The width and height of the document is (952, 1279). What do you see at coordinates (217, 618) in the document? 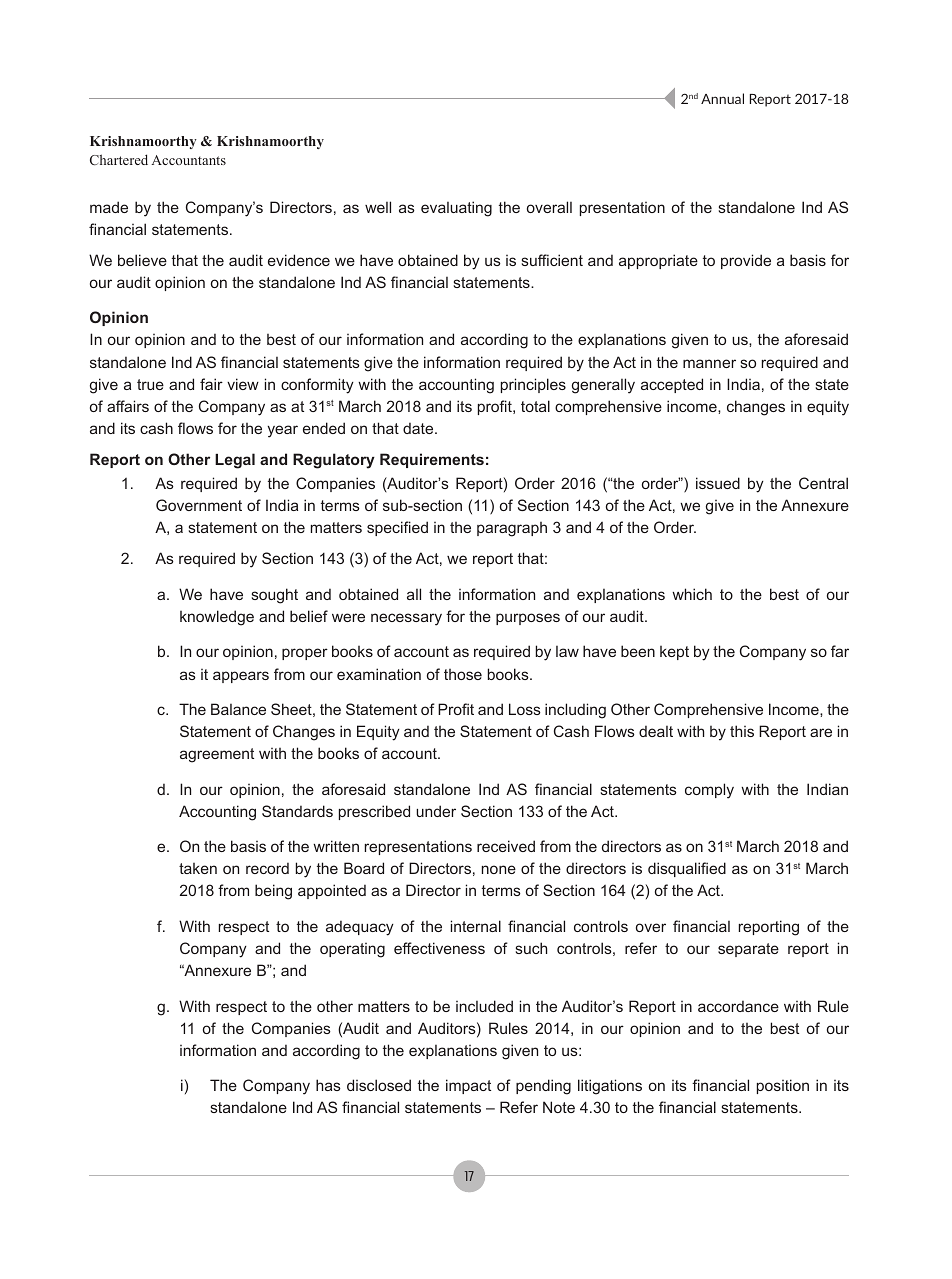
I see `knowledge` at bounding box center [217, 618].
